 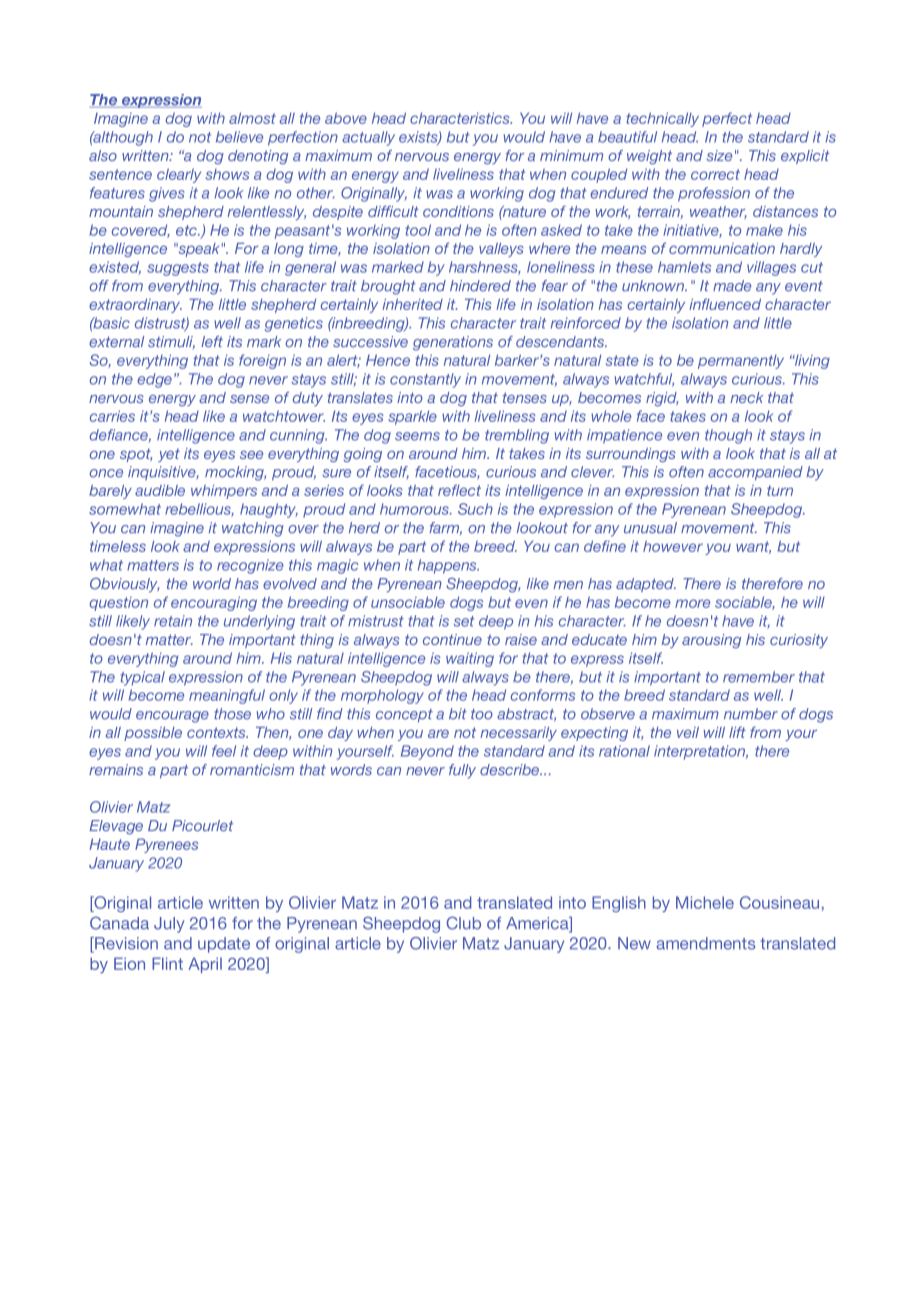 I want to click on waiting, so click(x=470, y=659).
